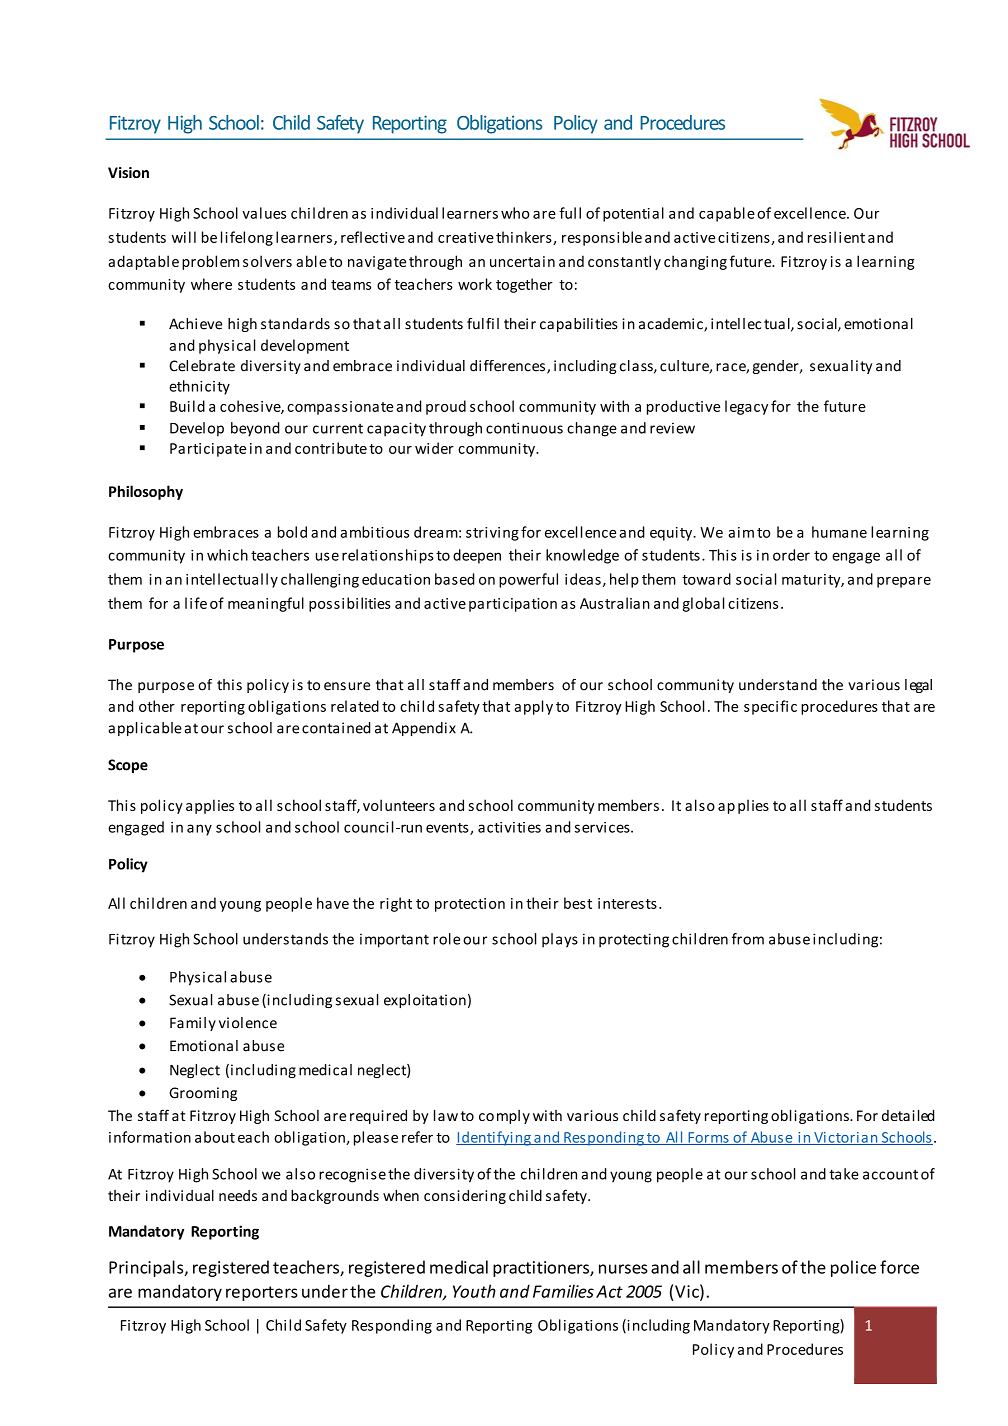  What do you see at coordinates (515, 213) in the screenshot?
I see `who` at bounding box center [515, 213].
